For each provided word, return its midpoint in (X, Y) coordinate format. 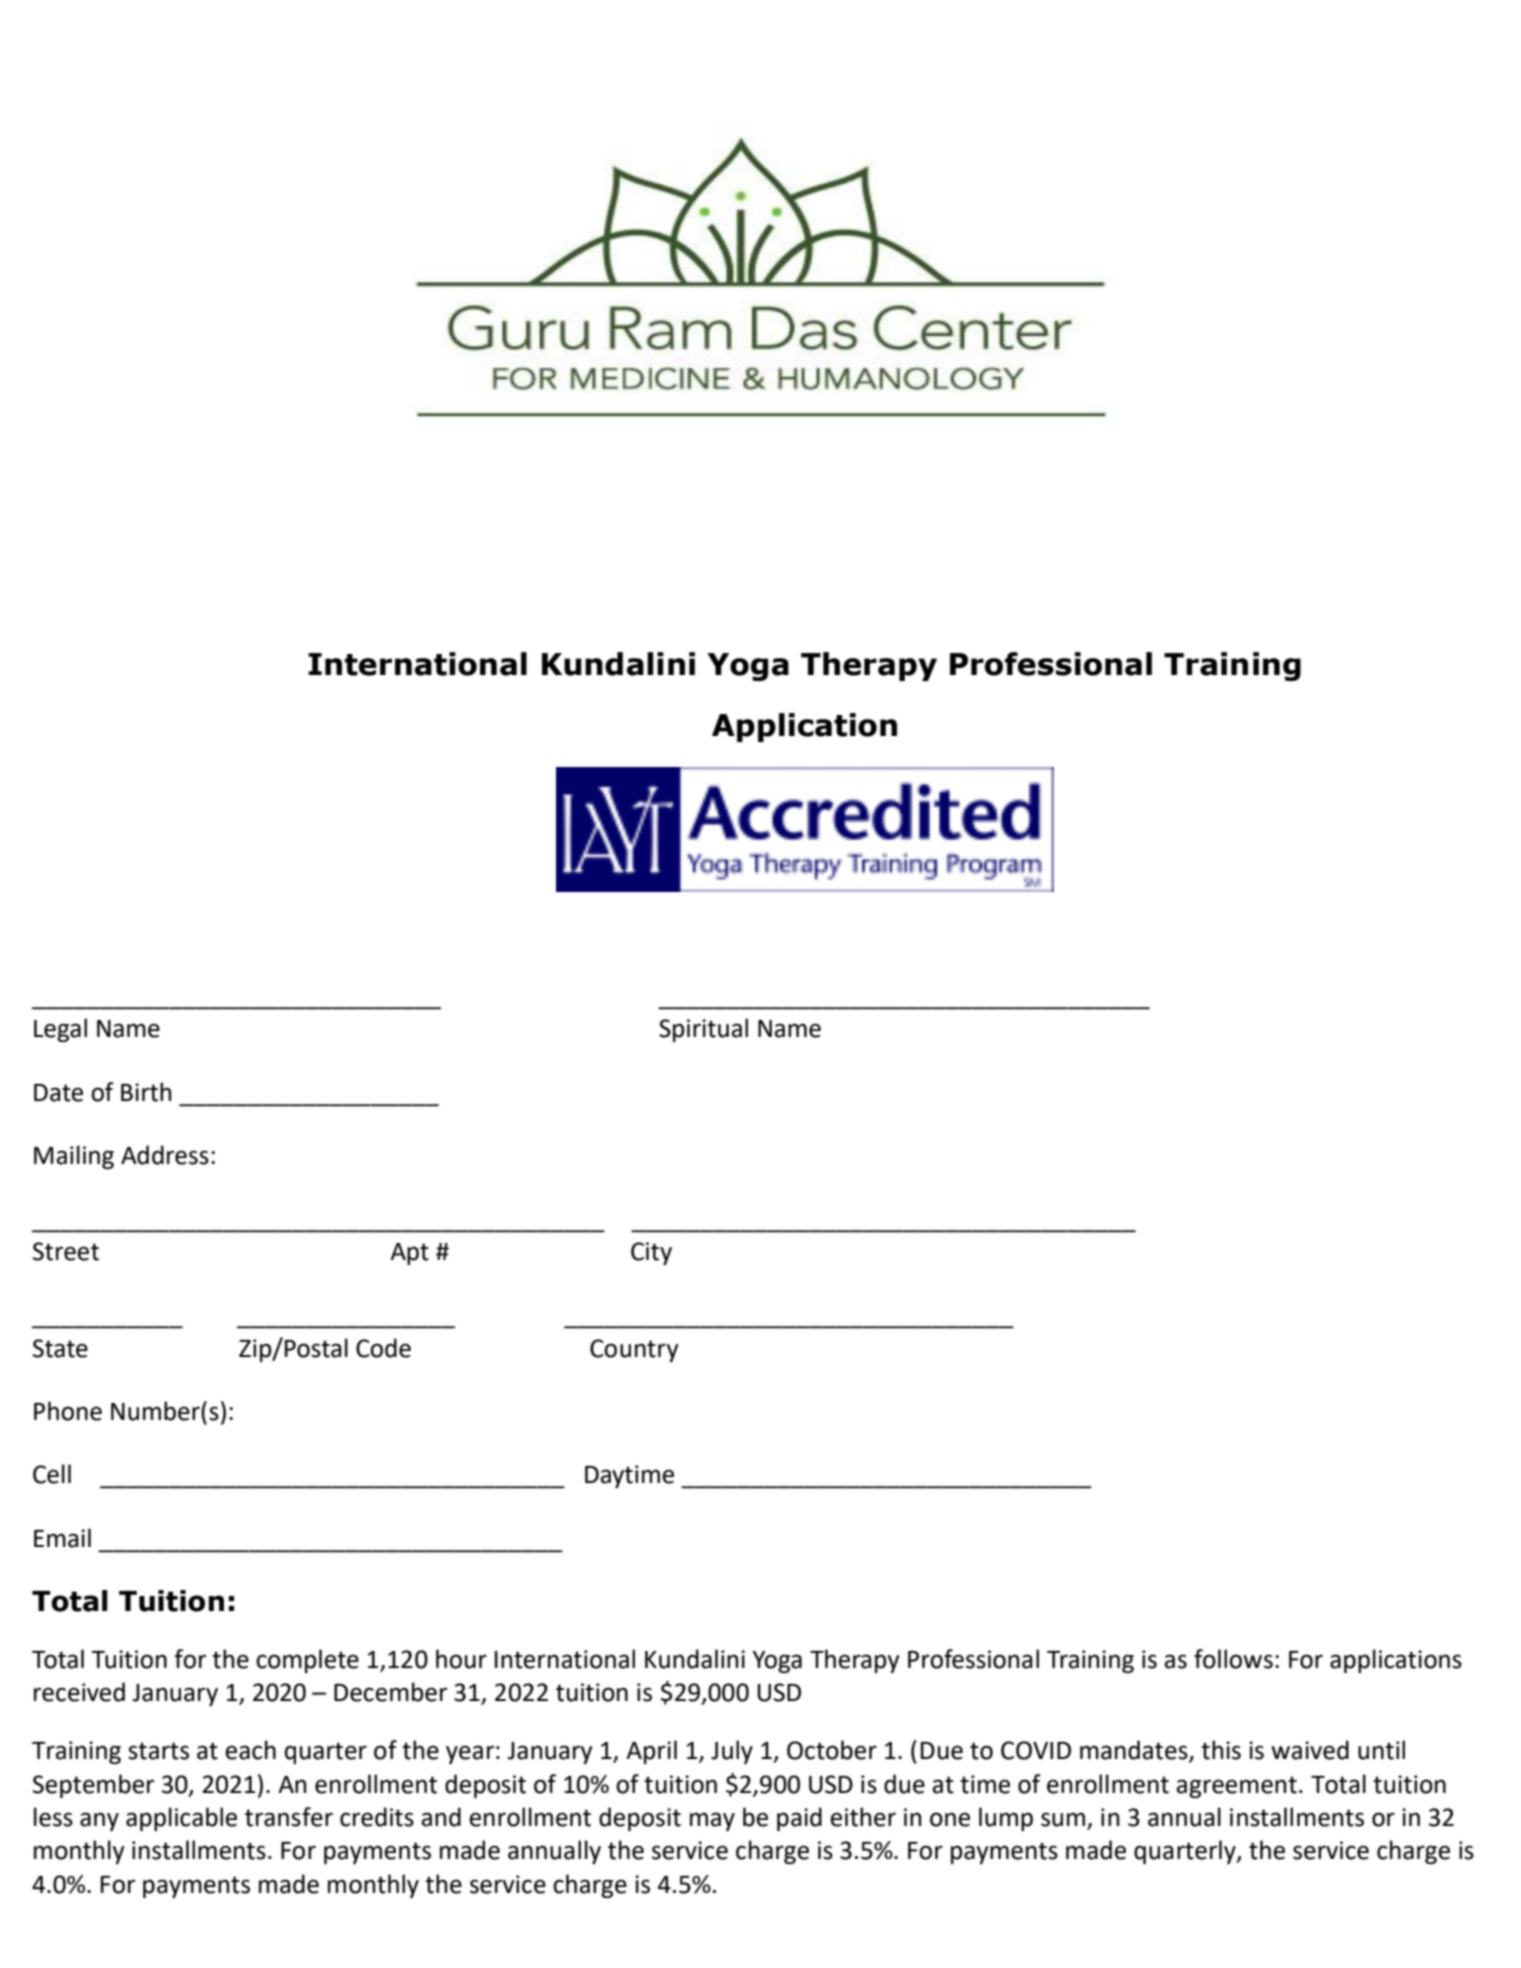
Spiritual (703, 1030)
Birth (146, 1092)
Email (62, 1538)
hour (461, 1659)
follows (1233, 1659)
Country (634, 1350)
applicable (181, 1819)
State (60, 1348)
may (712, 1821)
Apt (409, 1254)
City (651, 1253)
